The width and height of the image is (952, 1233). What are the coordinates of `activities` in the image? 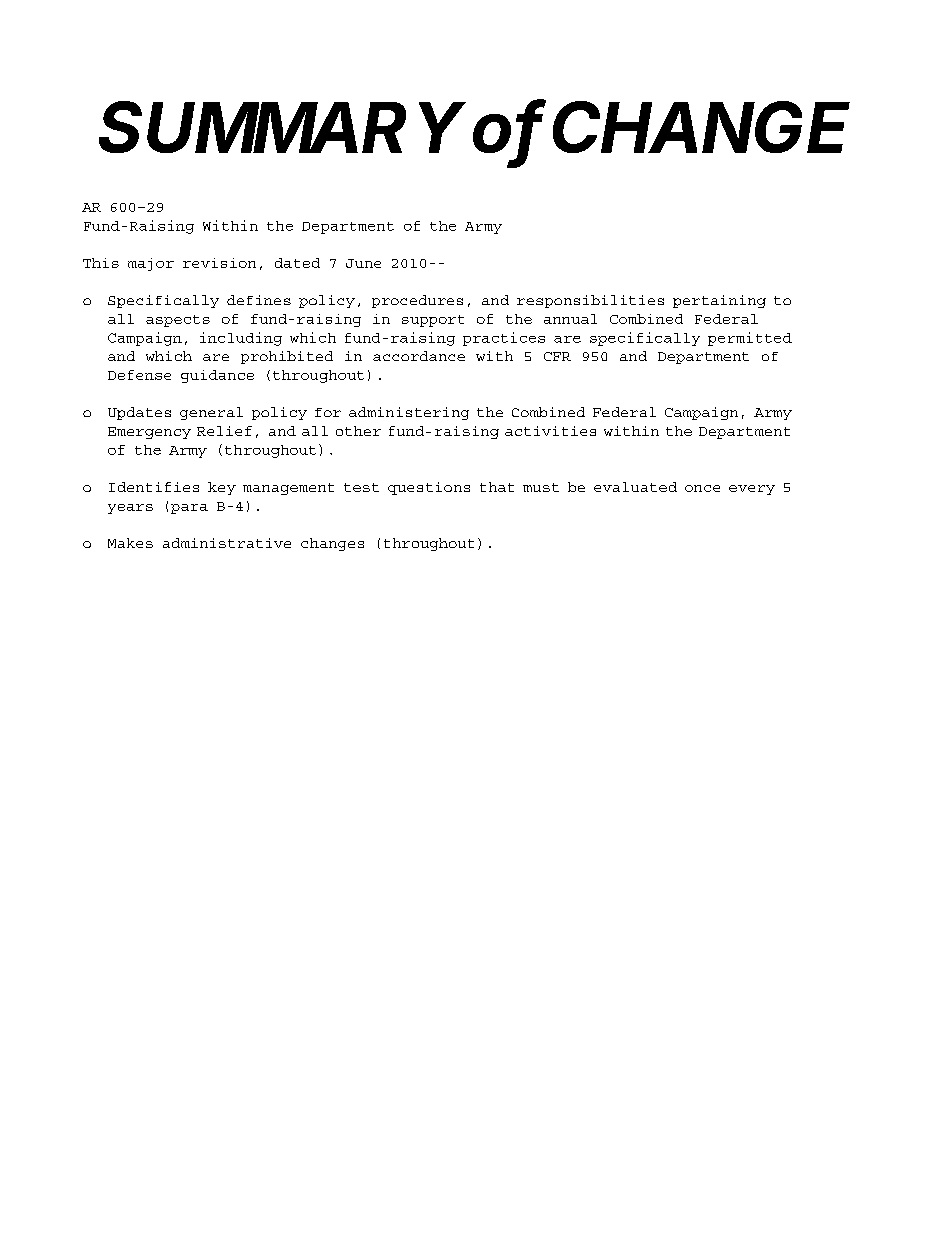 It's located at (550, 431).
